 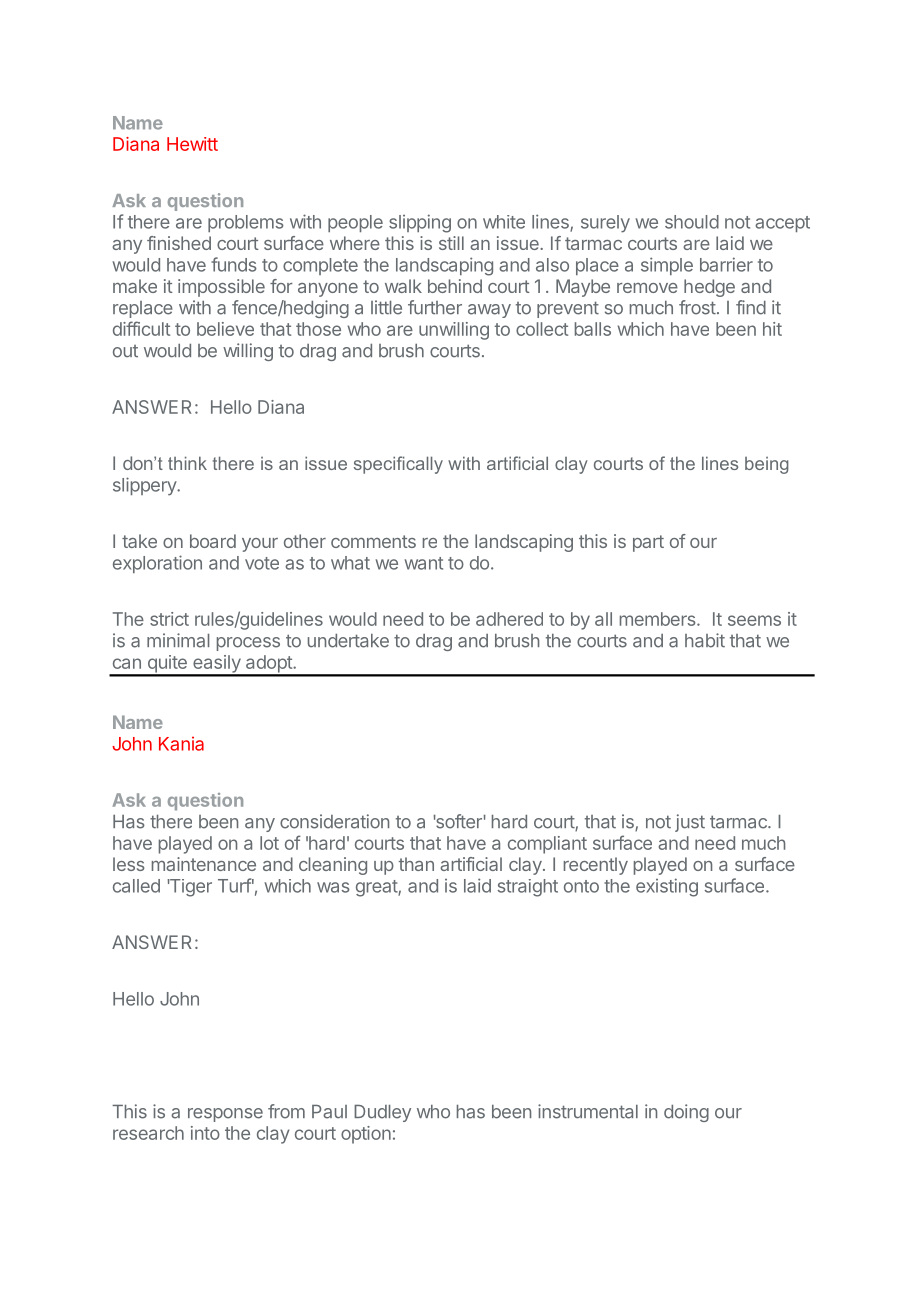 What do you see at coordinates (509, 619) in the screenshot?
I see `adhered` at bounding box center [509, 619].
